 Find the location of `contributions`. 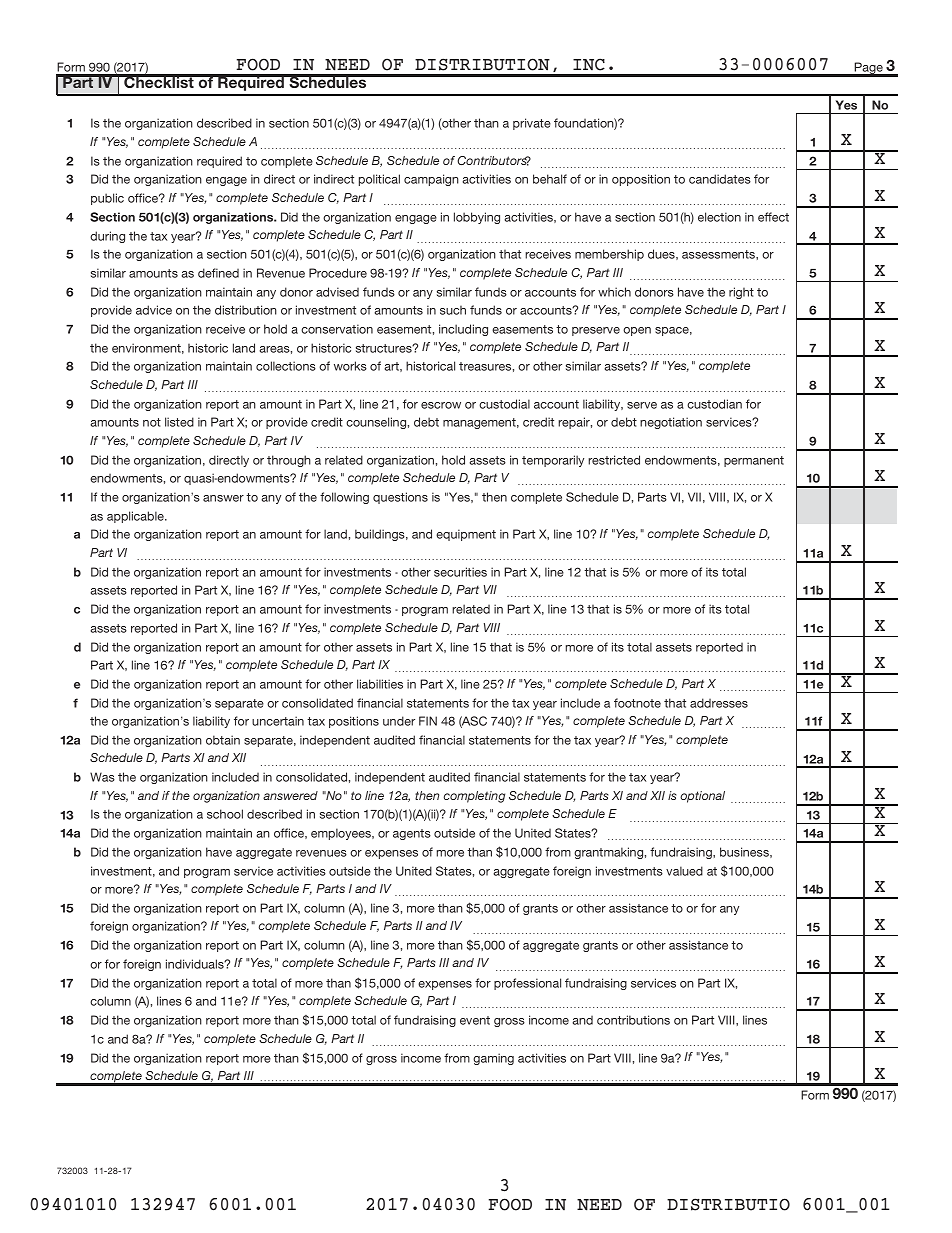

contributions is located at coordinates (633, 1020).
